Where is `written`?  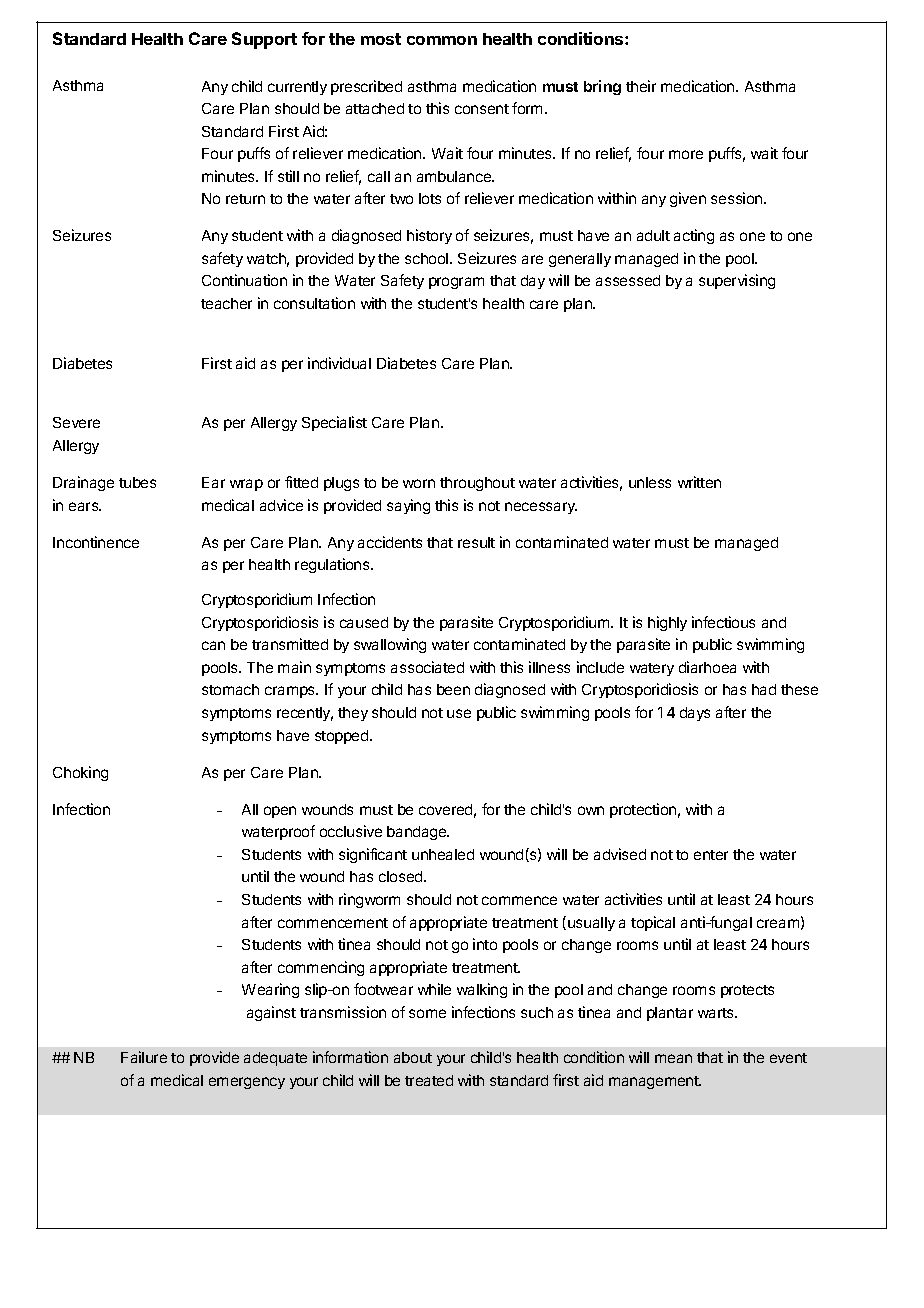
written is located at coordinates (699, 482).
